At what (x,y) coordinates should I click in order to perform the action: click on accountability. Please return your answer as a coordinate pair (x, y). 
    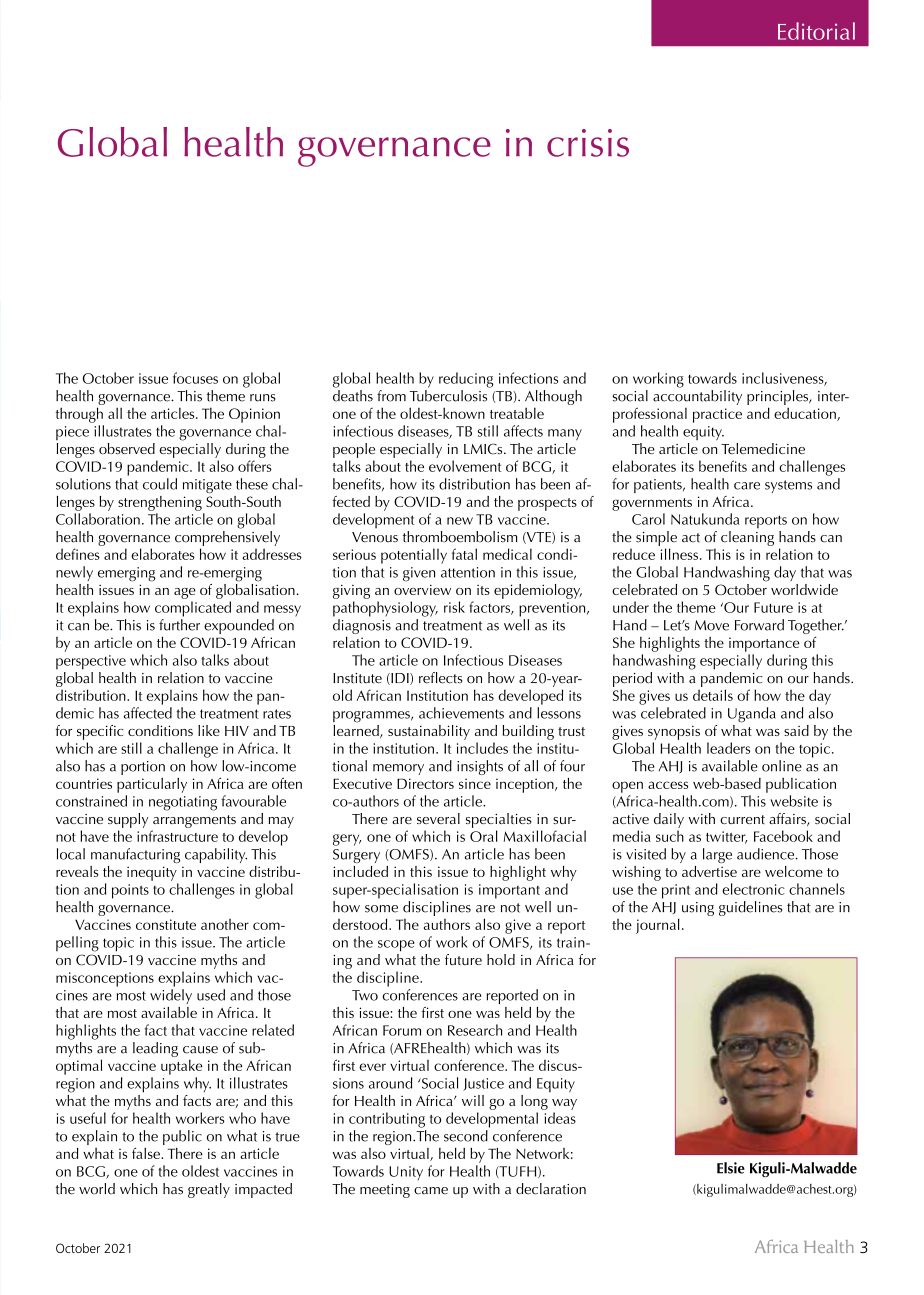
    Looking at the image, I should click on (697, 397).
